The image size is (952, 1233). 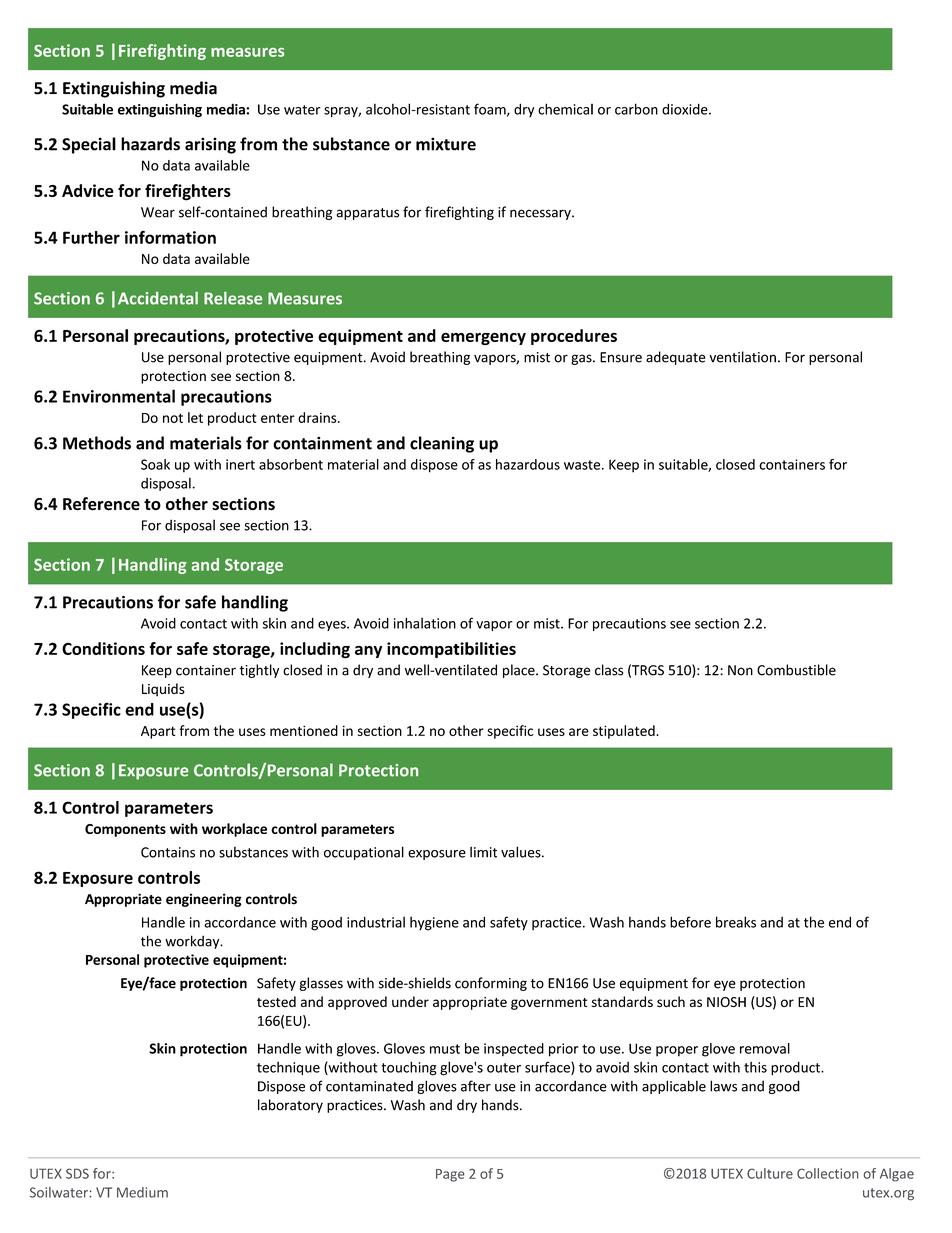 I want to click on incompatibilities, so click(x=451, y=650).
